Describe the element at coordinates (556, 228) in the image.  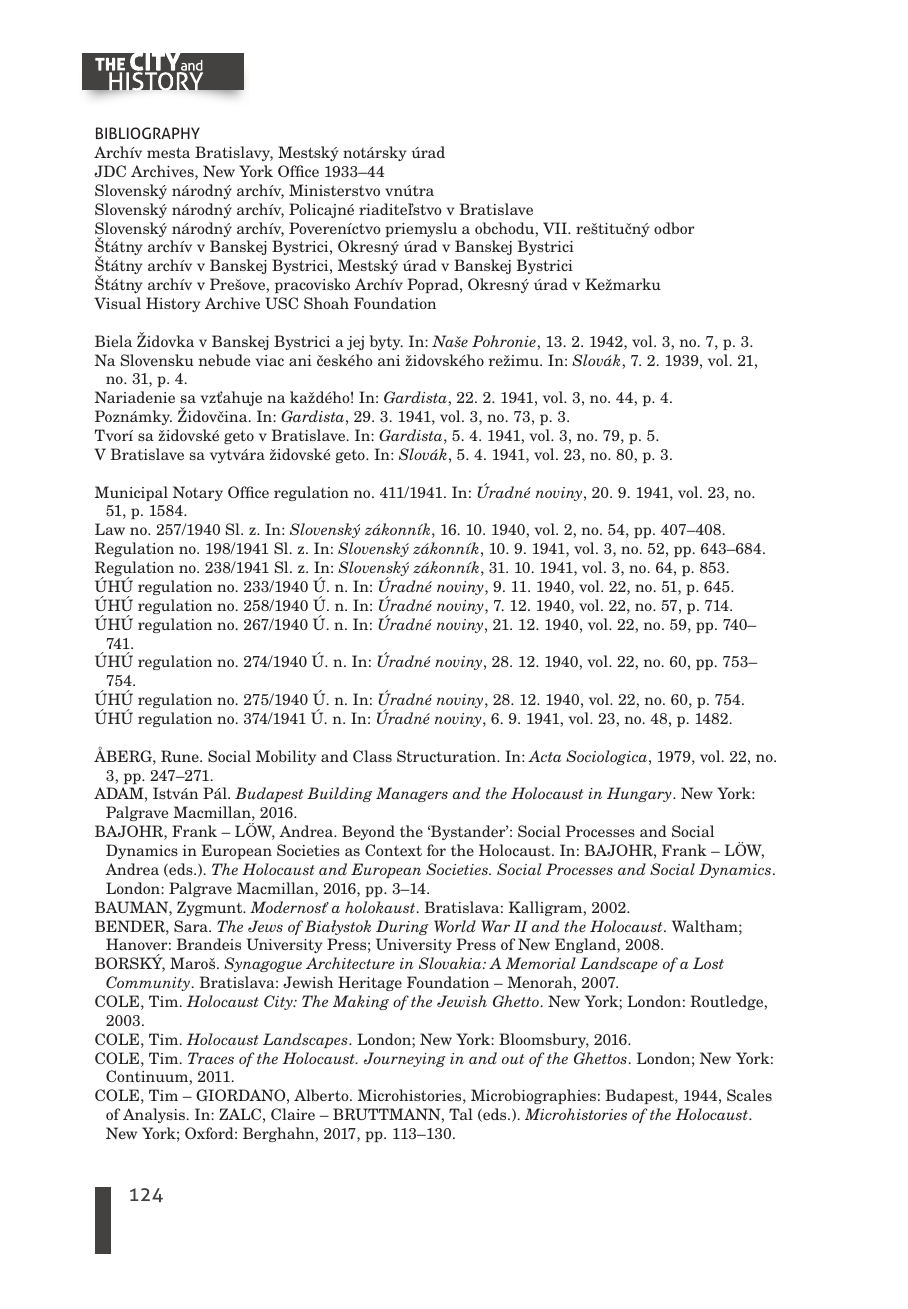
I see `VII` at that location.
